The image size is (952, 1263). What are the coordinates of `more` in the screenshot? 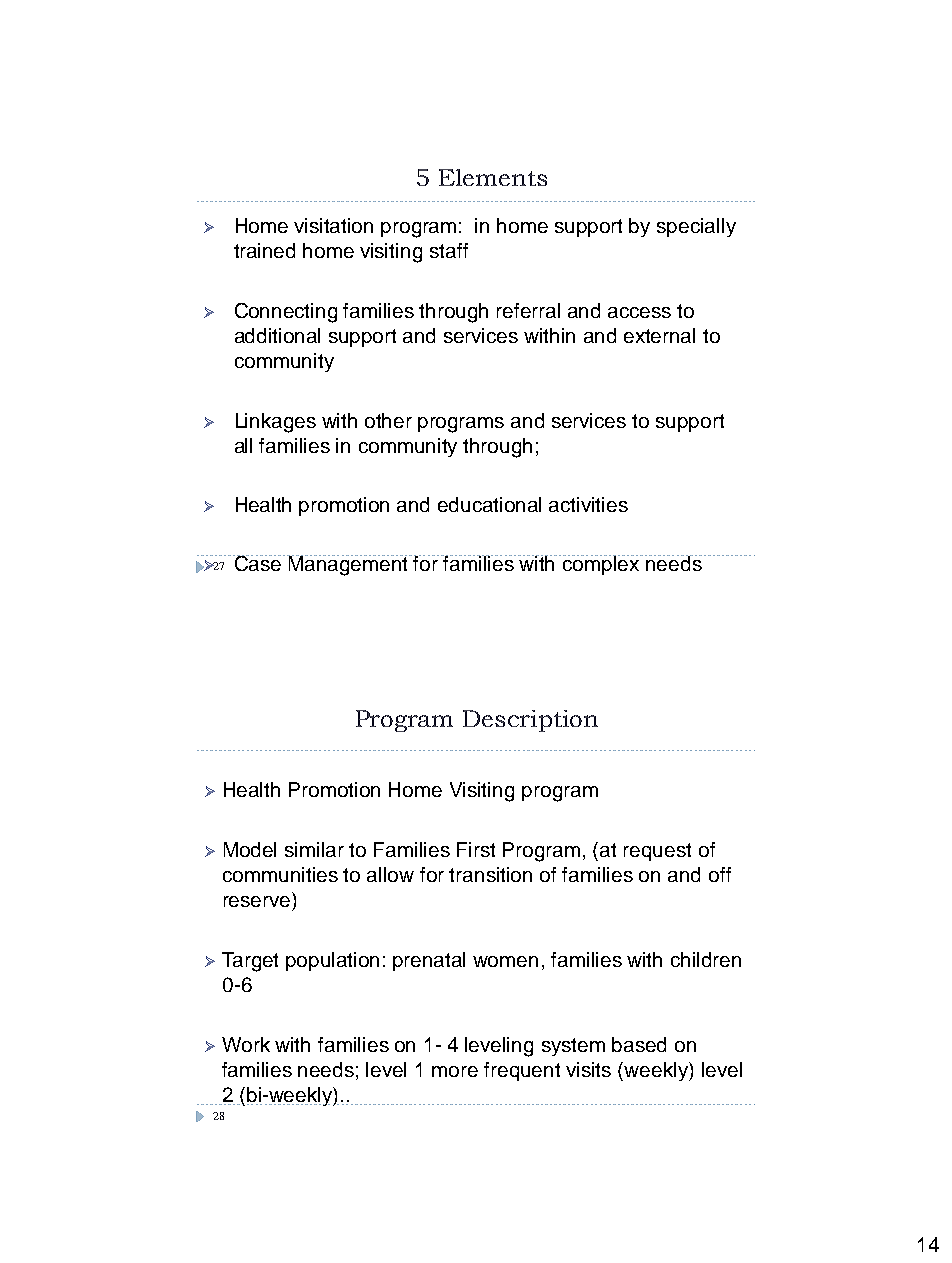 It's located at (455, 1071).
